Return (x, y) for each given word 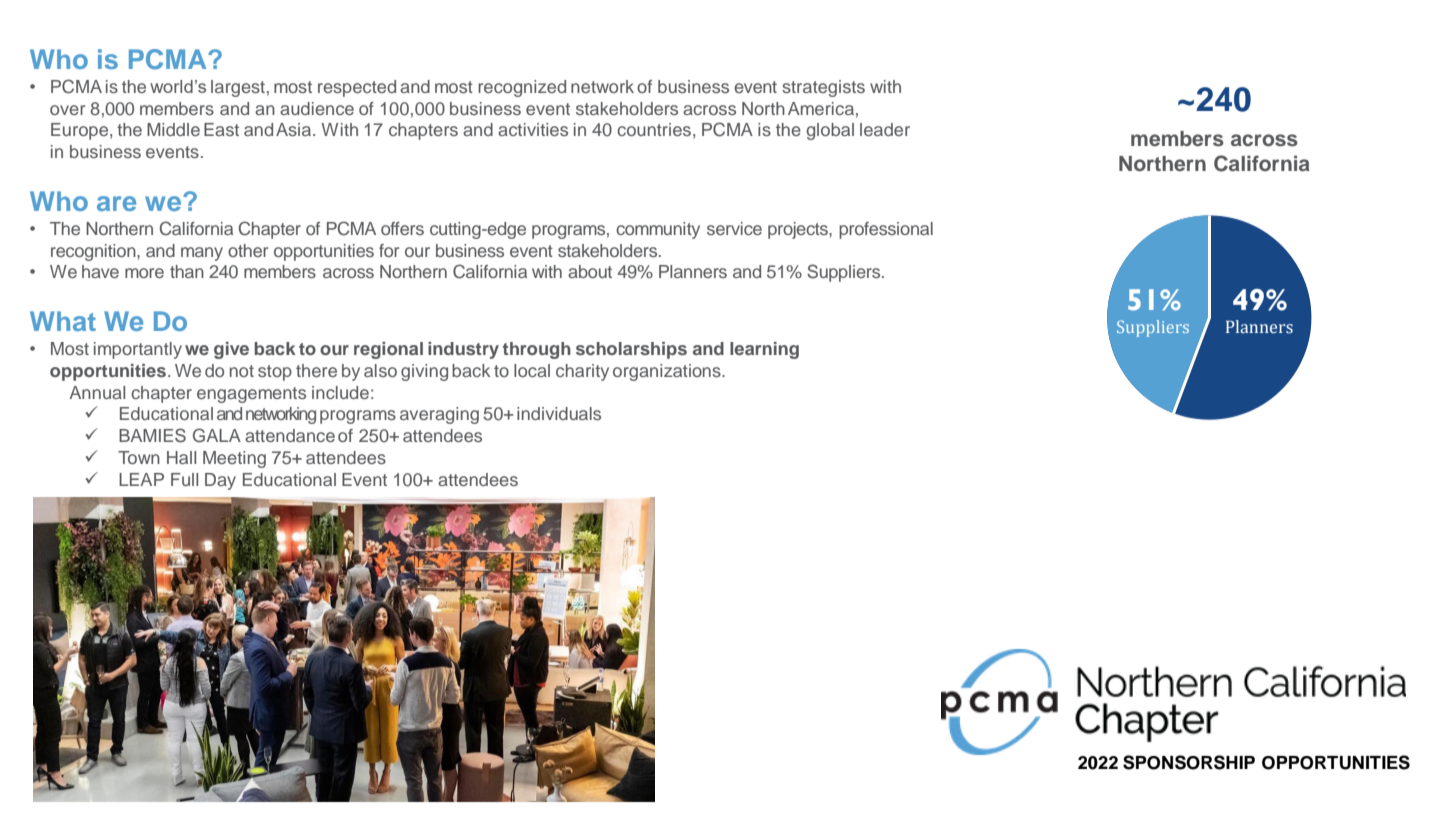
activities (533, 129)
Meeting (234, 459)
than (187, 271)
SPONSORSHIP (1189, 762)
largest (238, 88)
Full (184, 479)
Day (220, 481)
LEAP (141, 479)
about (590, 271)
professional (886, 230)
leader (885, 129)
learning (764, 350)
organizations (668, 372)
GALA (217, 435)
